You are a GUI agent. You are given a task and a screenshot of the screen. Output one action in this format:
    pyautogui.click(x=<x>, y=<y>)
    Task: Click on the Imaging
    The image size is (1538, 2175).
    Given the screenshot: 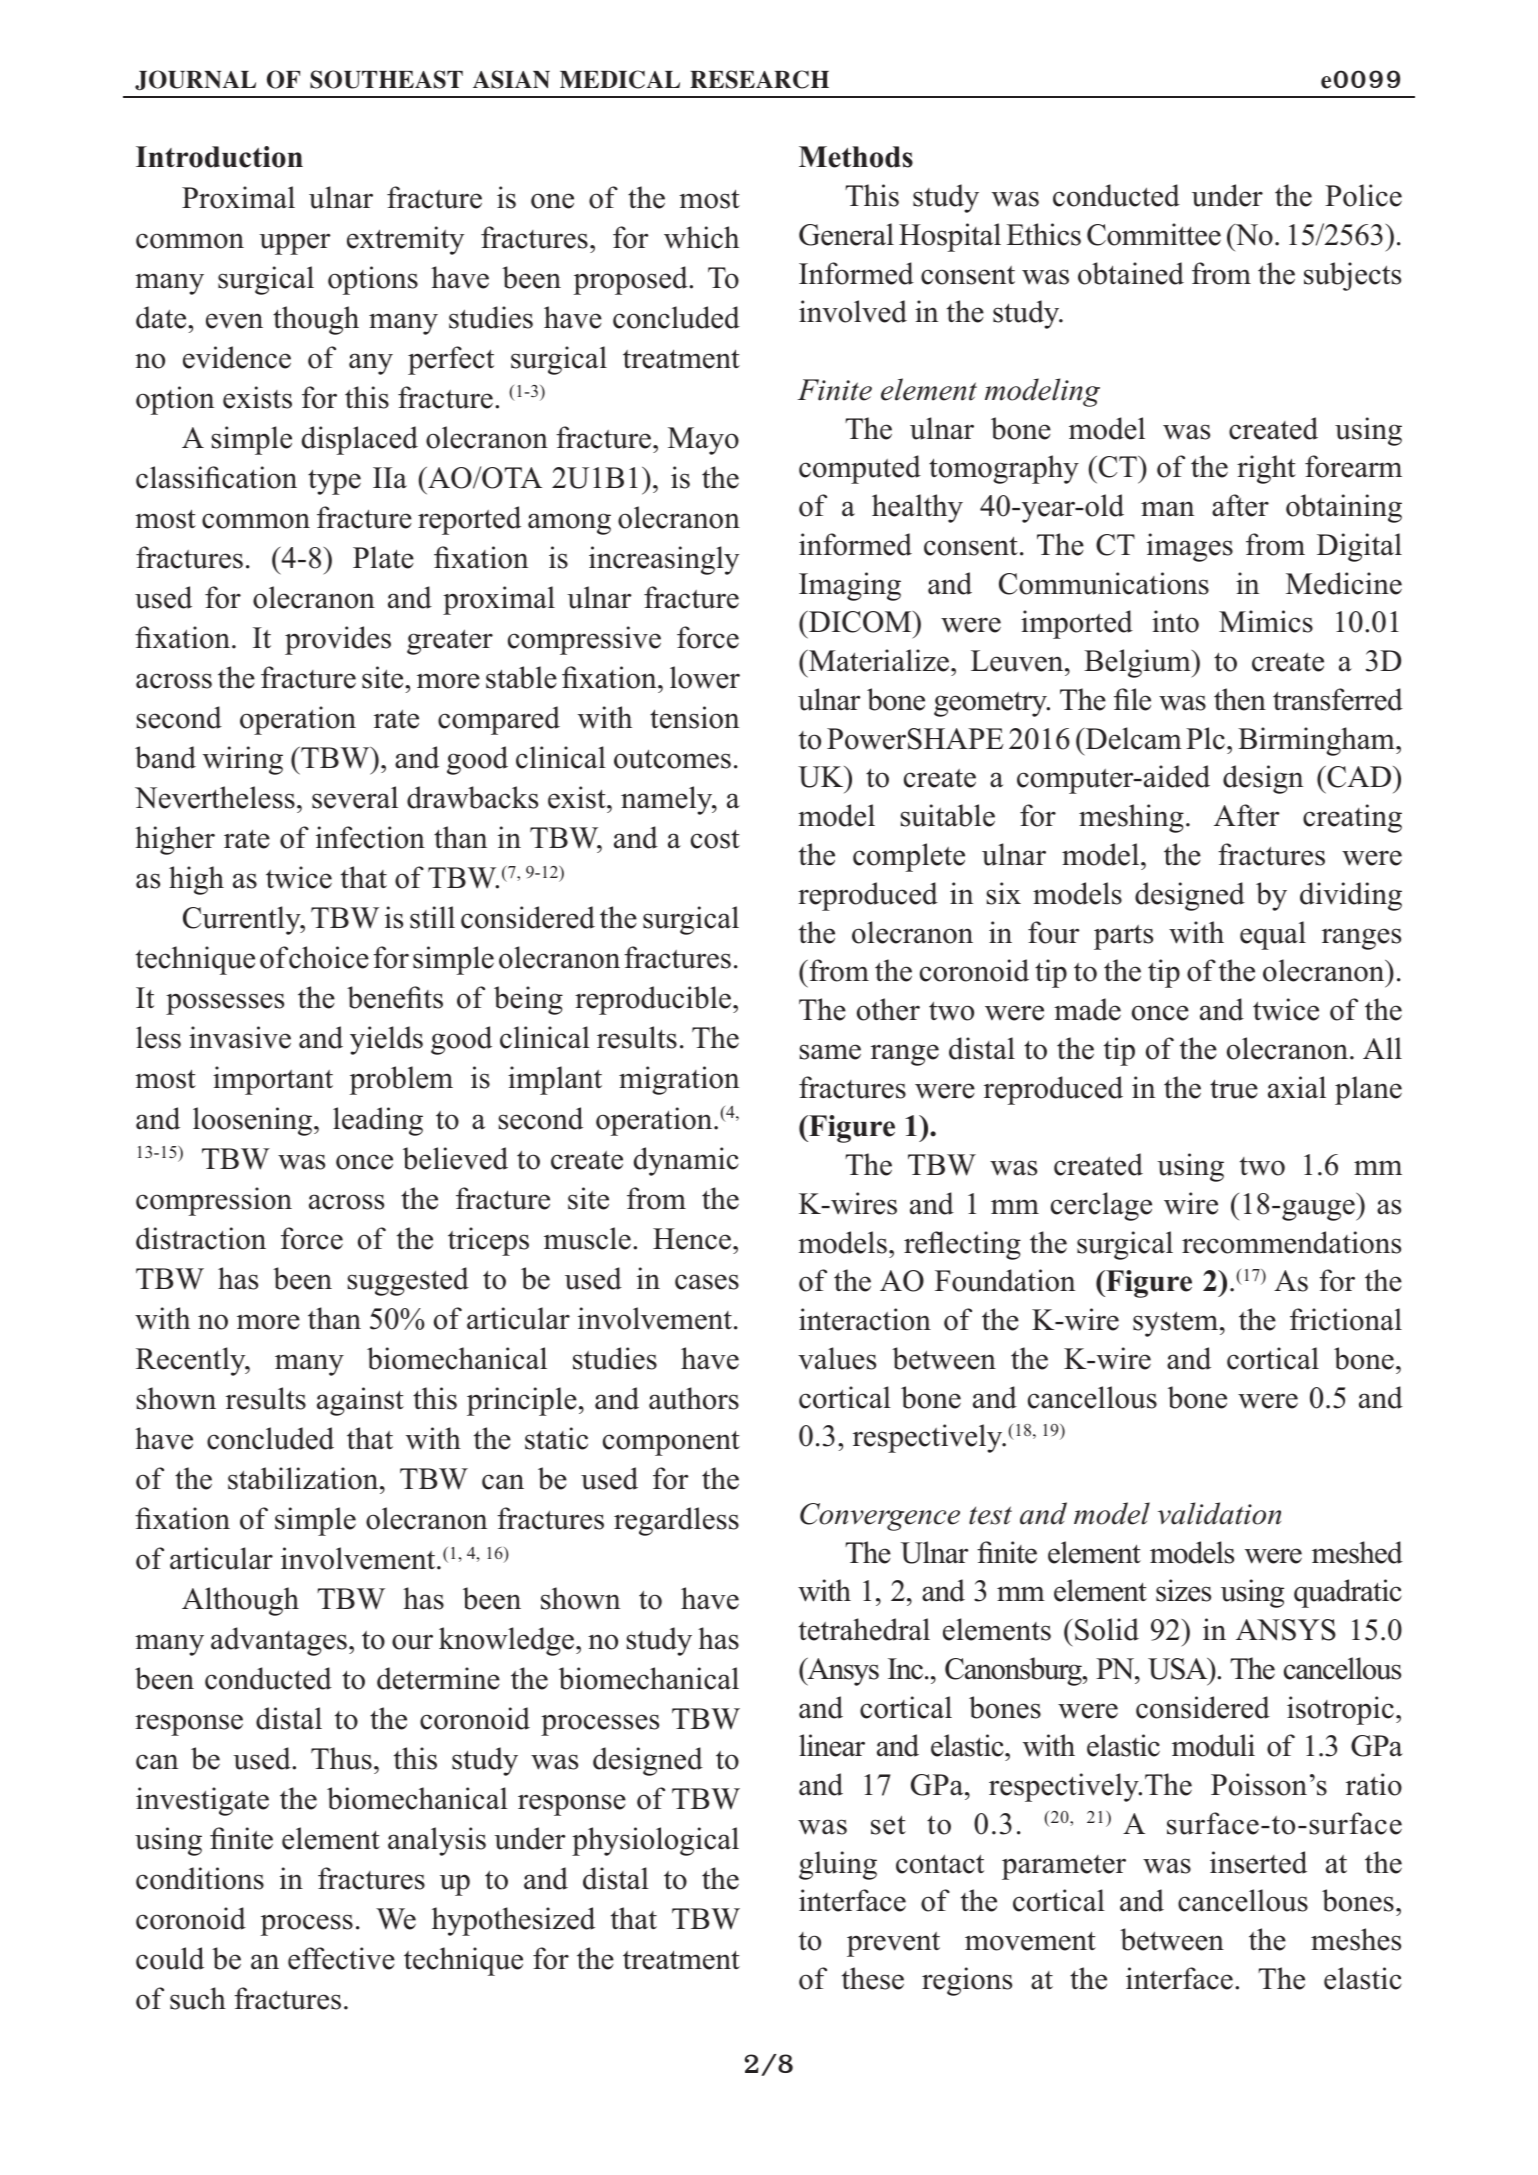 What is the action you would take?
    pyautogui.click(x=850, y=586)
